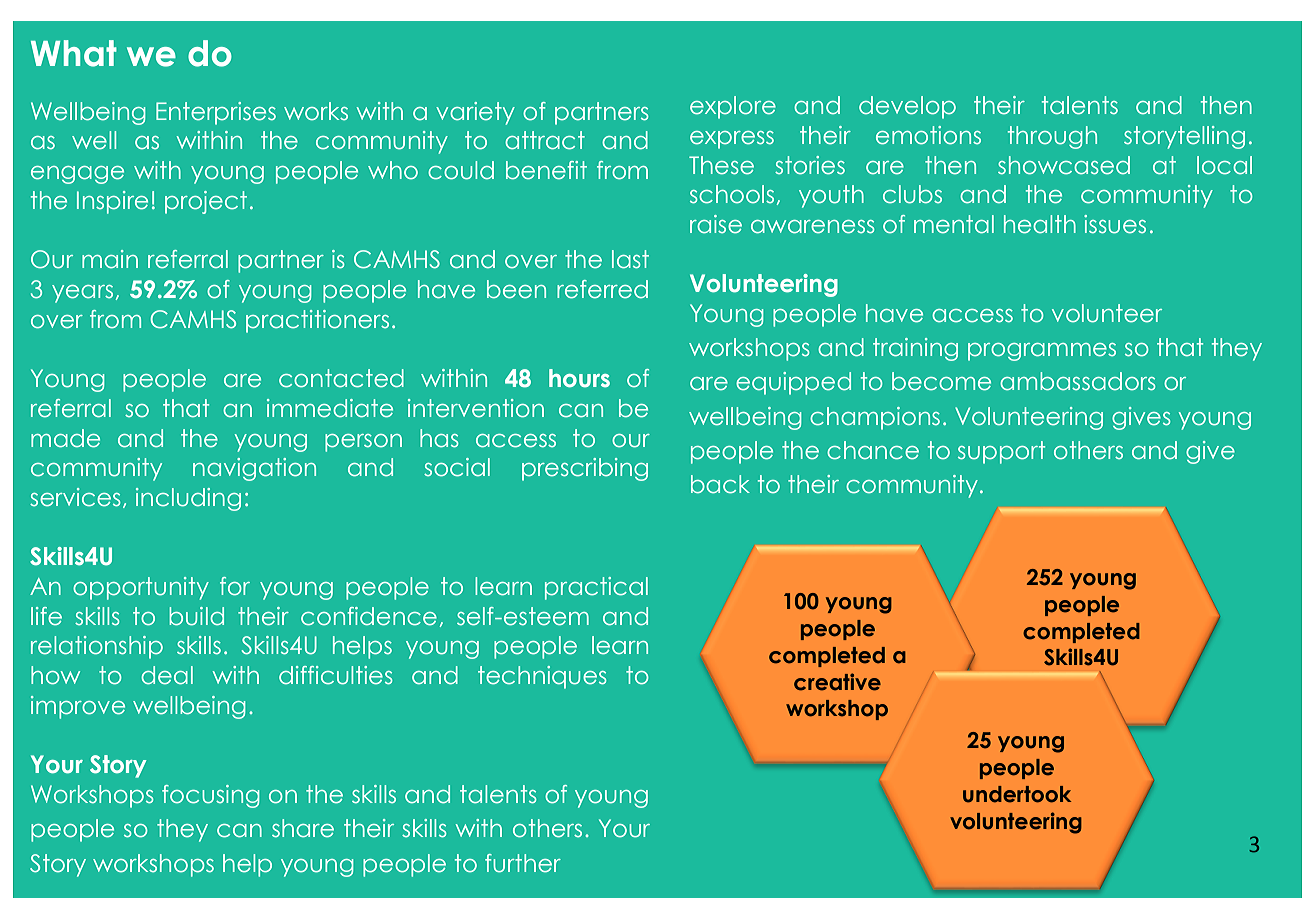 The height and width of the screenshot is (924, 1313). What do you see at coordinates (1017, 794) in the screenshot?
I see `undertook` at bounding box center [1017, 794].
